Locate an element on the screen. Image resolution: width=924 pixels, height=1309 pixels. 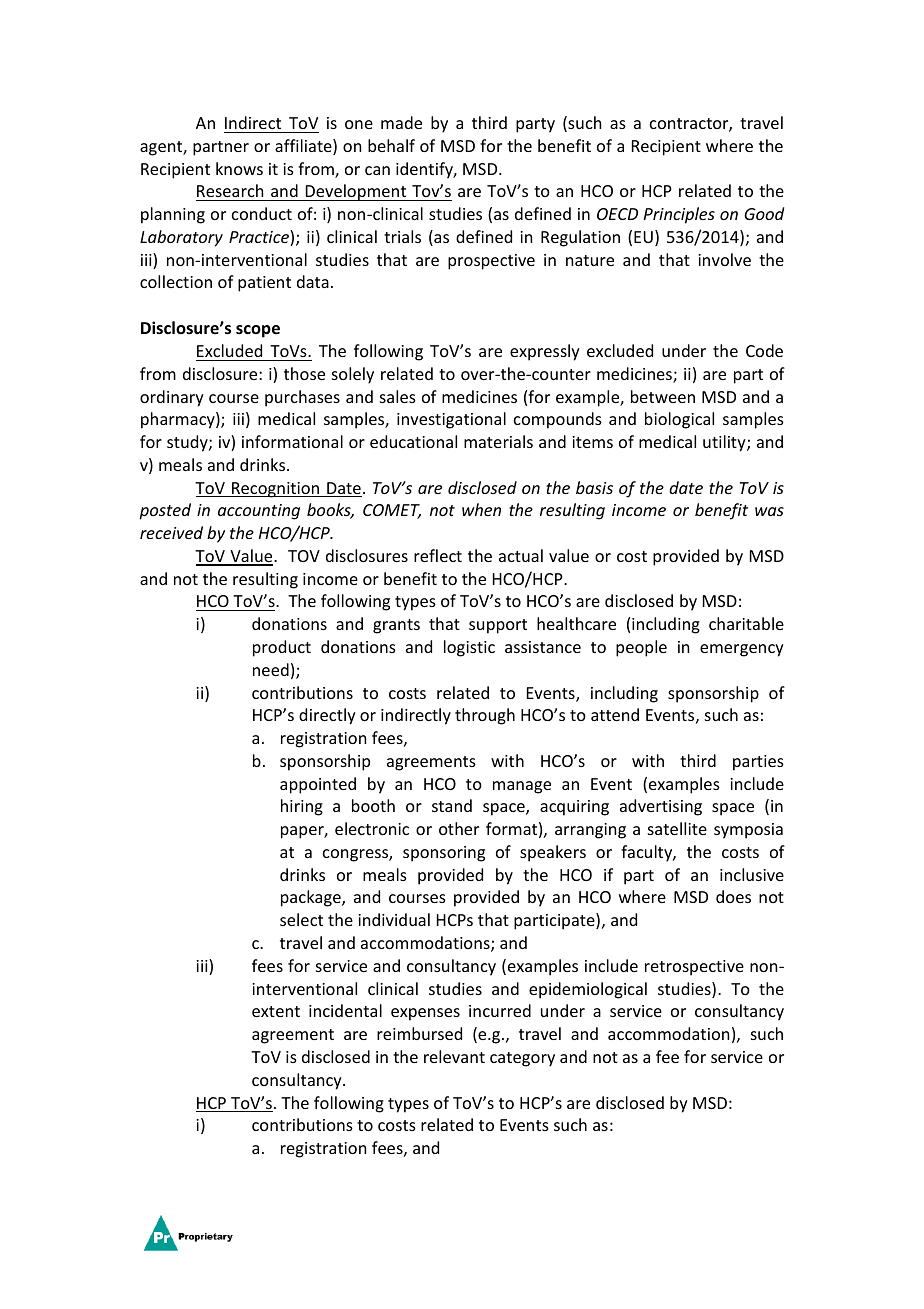
Principles is located at coordinates (679, 215).
